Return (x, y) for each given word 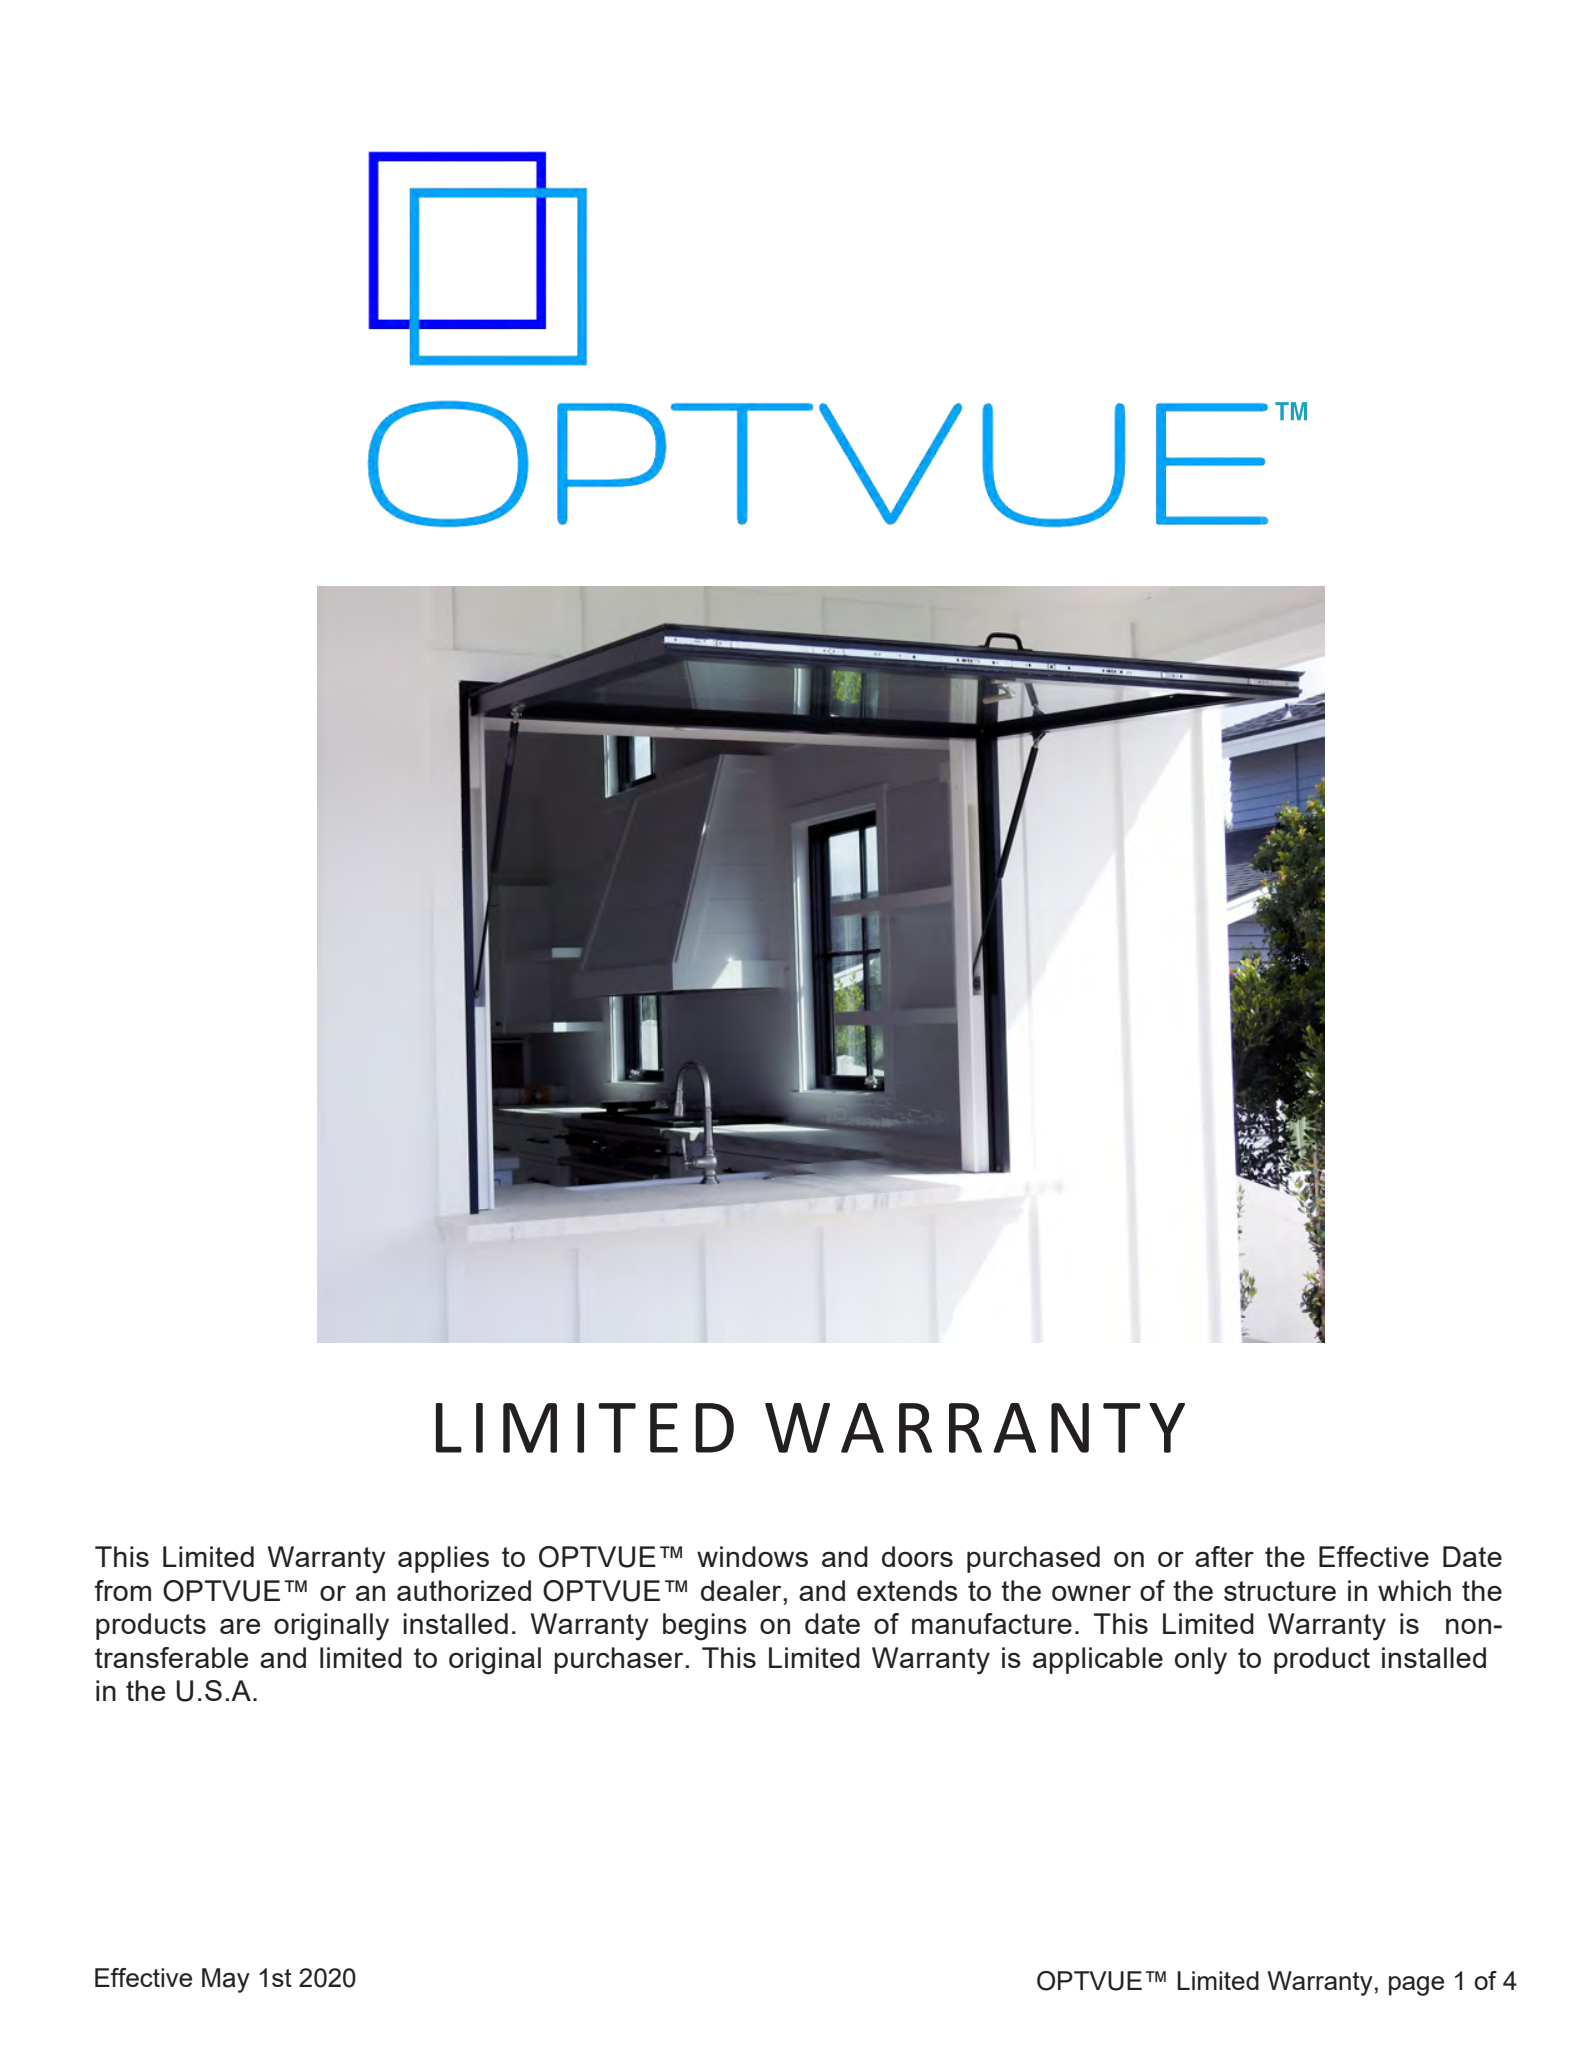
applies (443, 1559)
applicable (1098, 1660)
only (1201, 1661)
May (226, 1980)
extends (907, 1590)
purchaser (618, 1660)
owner (1091, 1593)
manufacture (992, 1623)
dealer (742, 1590)
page (1416, 1986)
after (1224, 1556)
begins (705, 1627)
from (123, 1590)
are (240, 1626)
